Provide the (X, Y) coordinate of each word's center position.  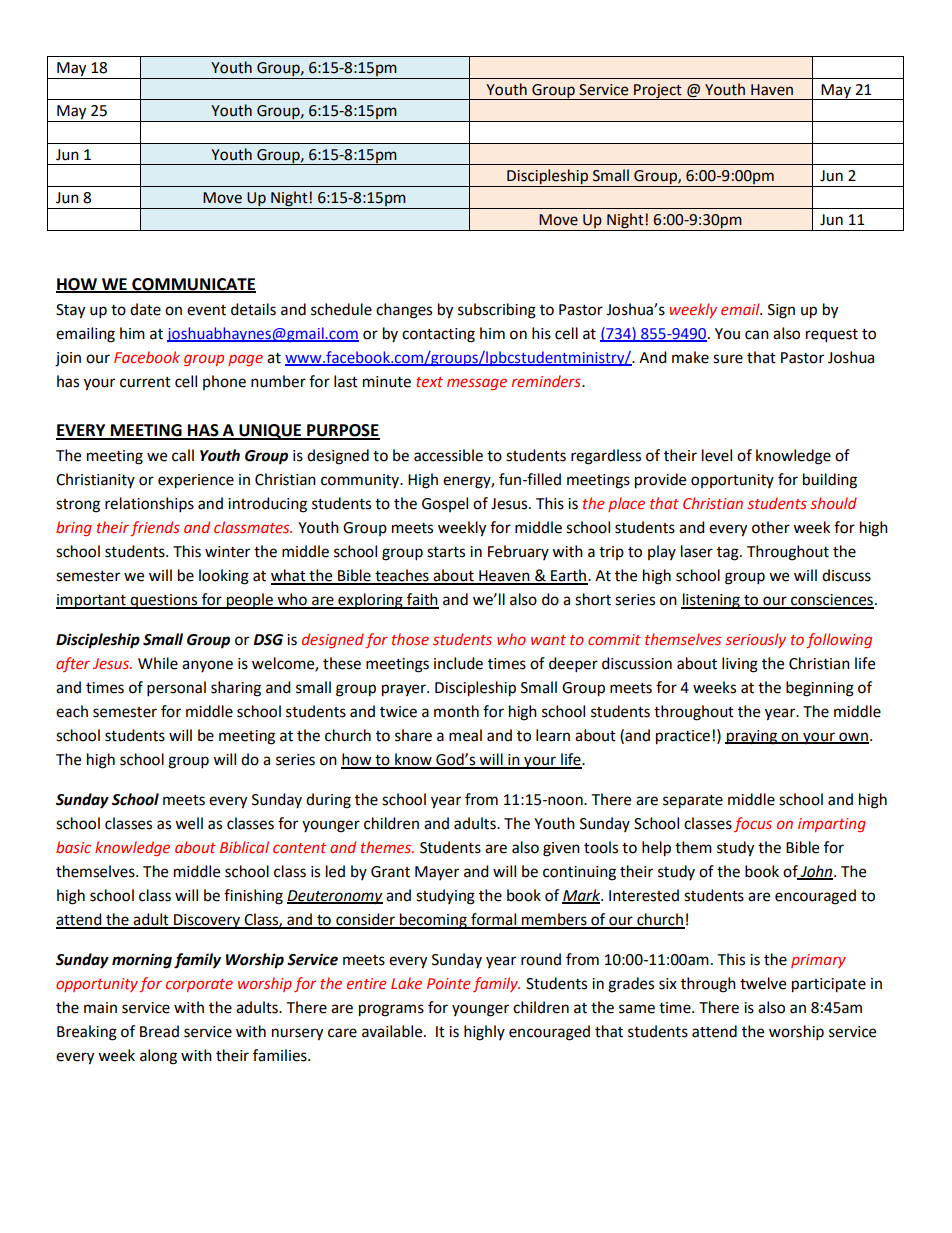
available (393, 1031)
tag (729, 554)
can (757, 335)
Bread (159, 1031)
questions (164, 601)
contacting (438, 335)
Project (658, 92)
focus (753, 824)
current (145, 382)
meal (465, 735)
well (189, 823)
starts (446, 552)
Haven (772, 90)
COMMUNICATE (193, 285)
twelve (763, 983)
